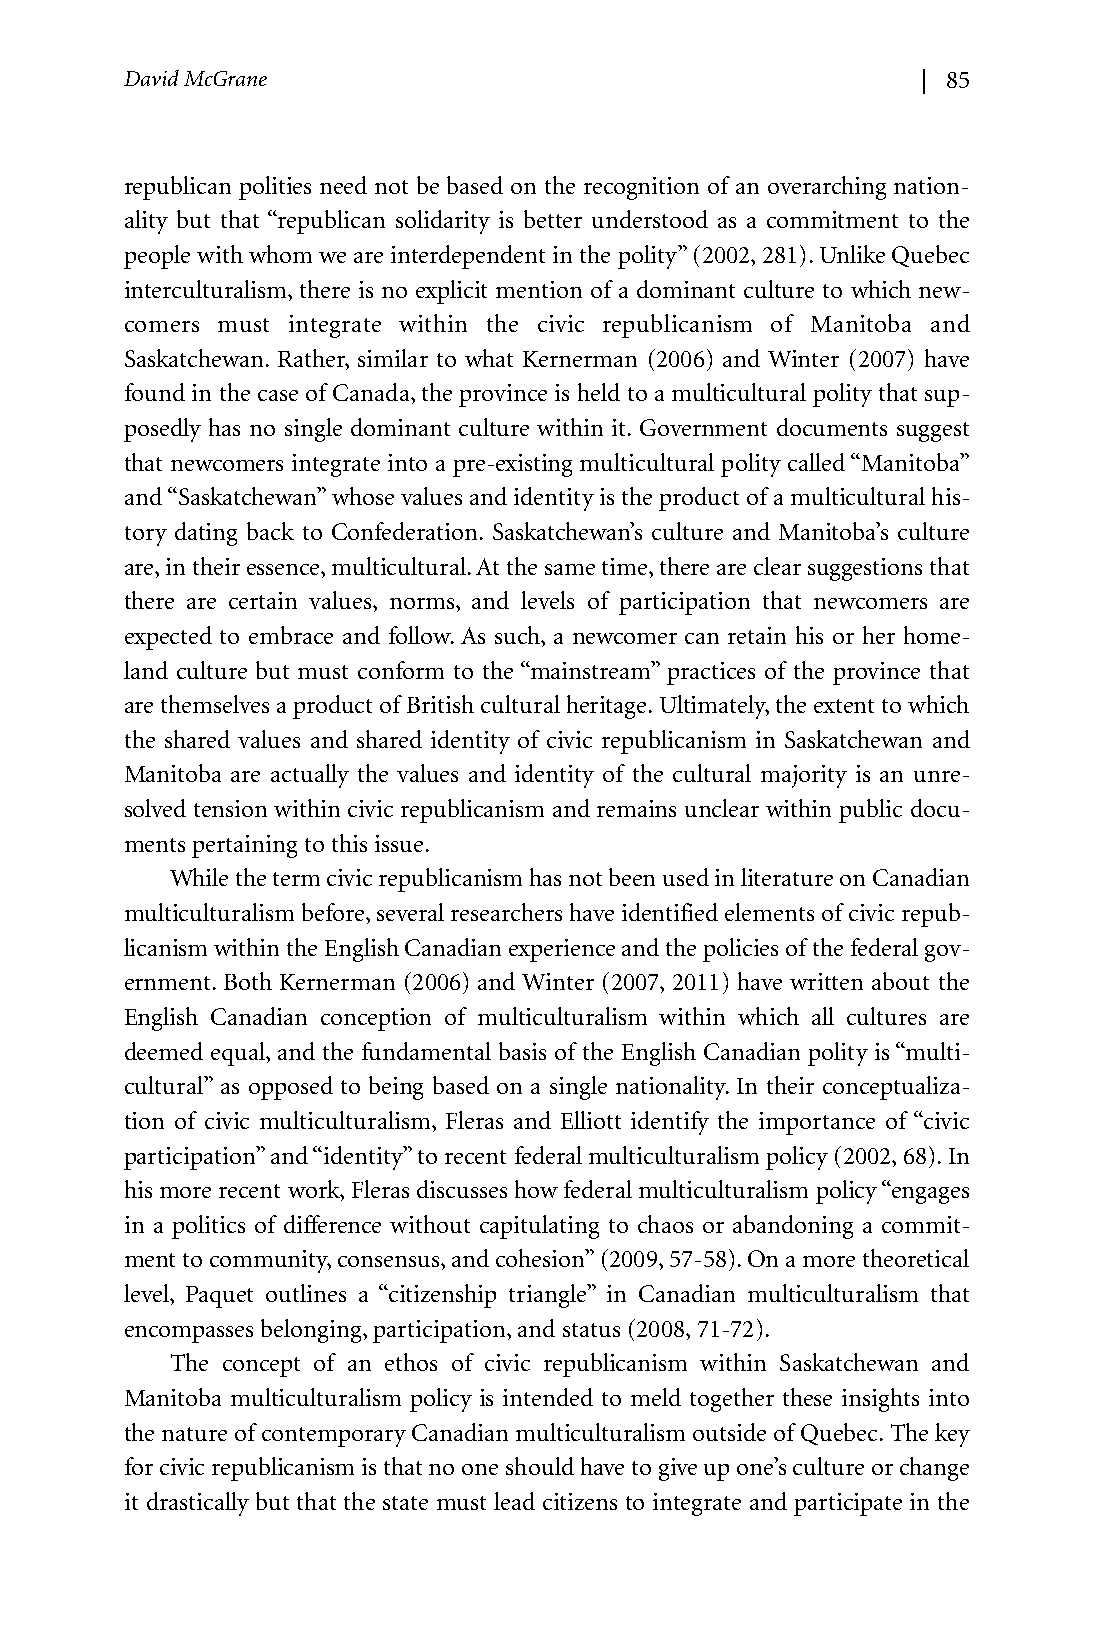 The image size is (1094, 1640). What do you see at coordinates (636, 808) in the screenshot?
I see `remains` at bounding box center [636, 808].
